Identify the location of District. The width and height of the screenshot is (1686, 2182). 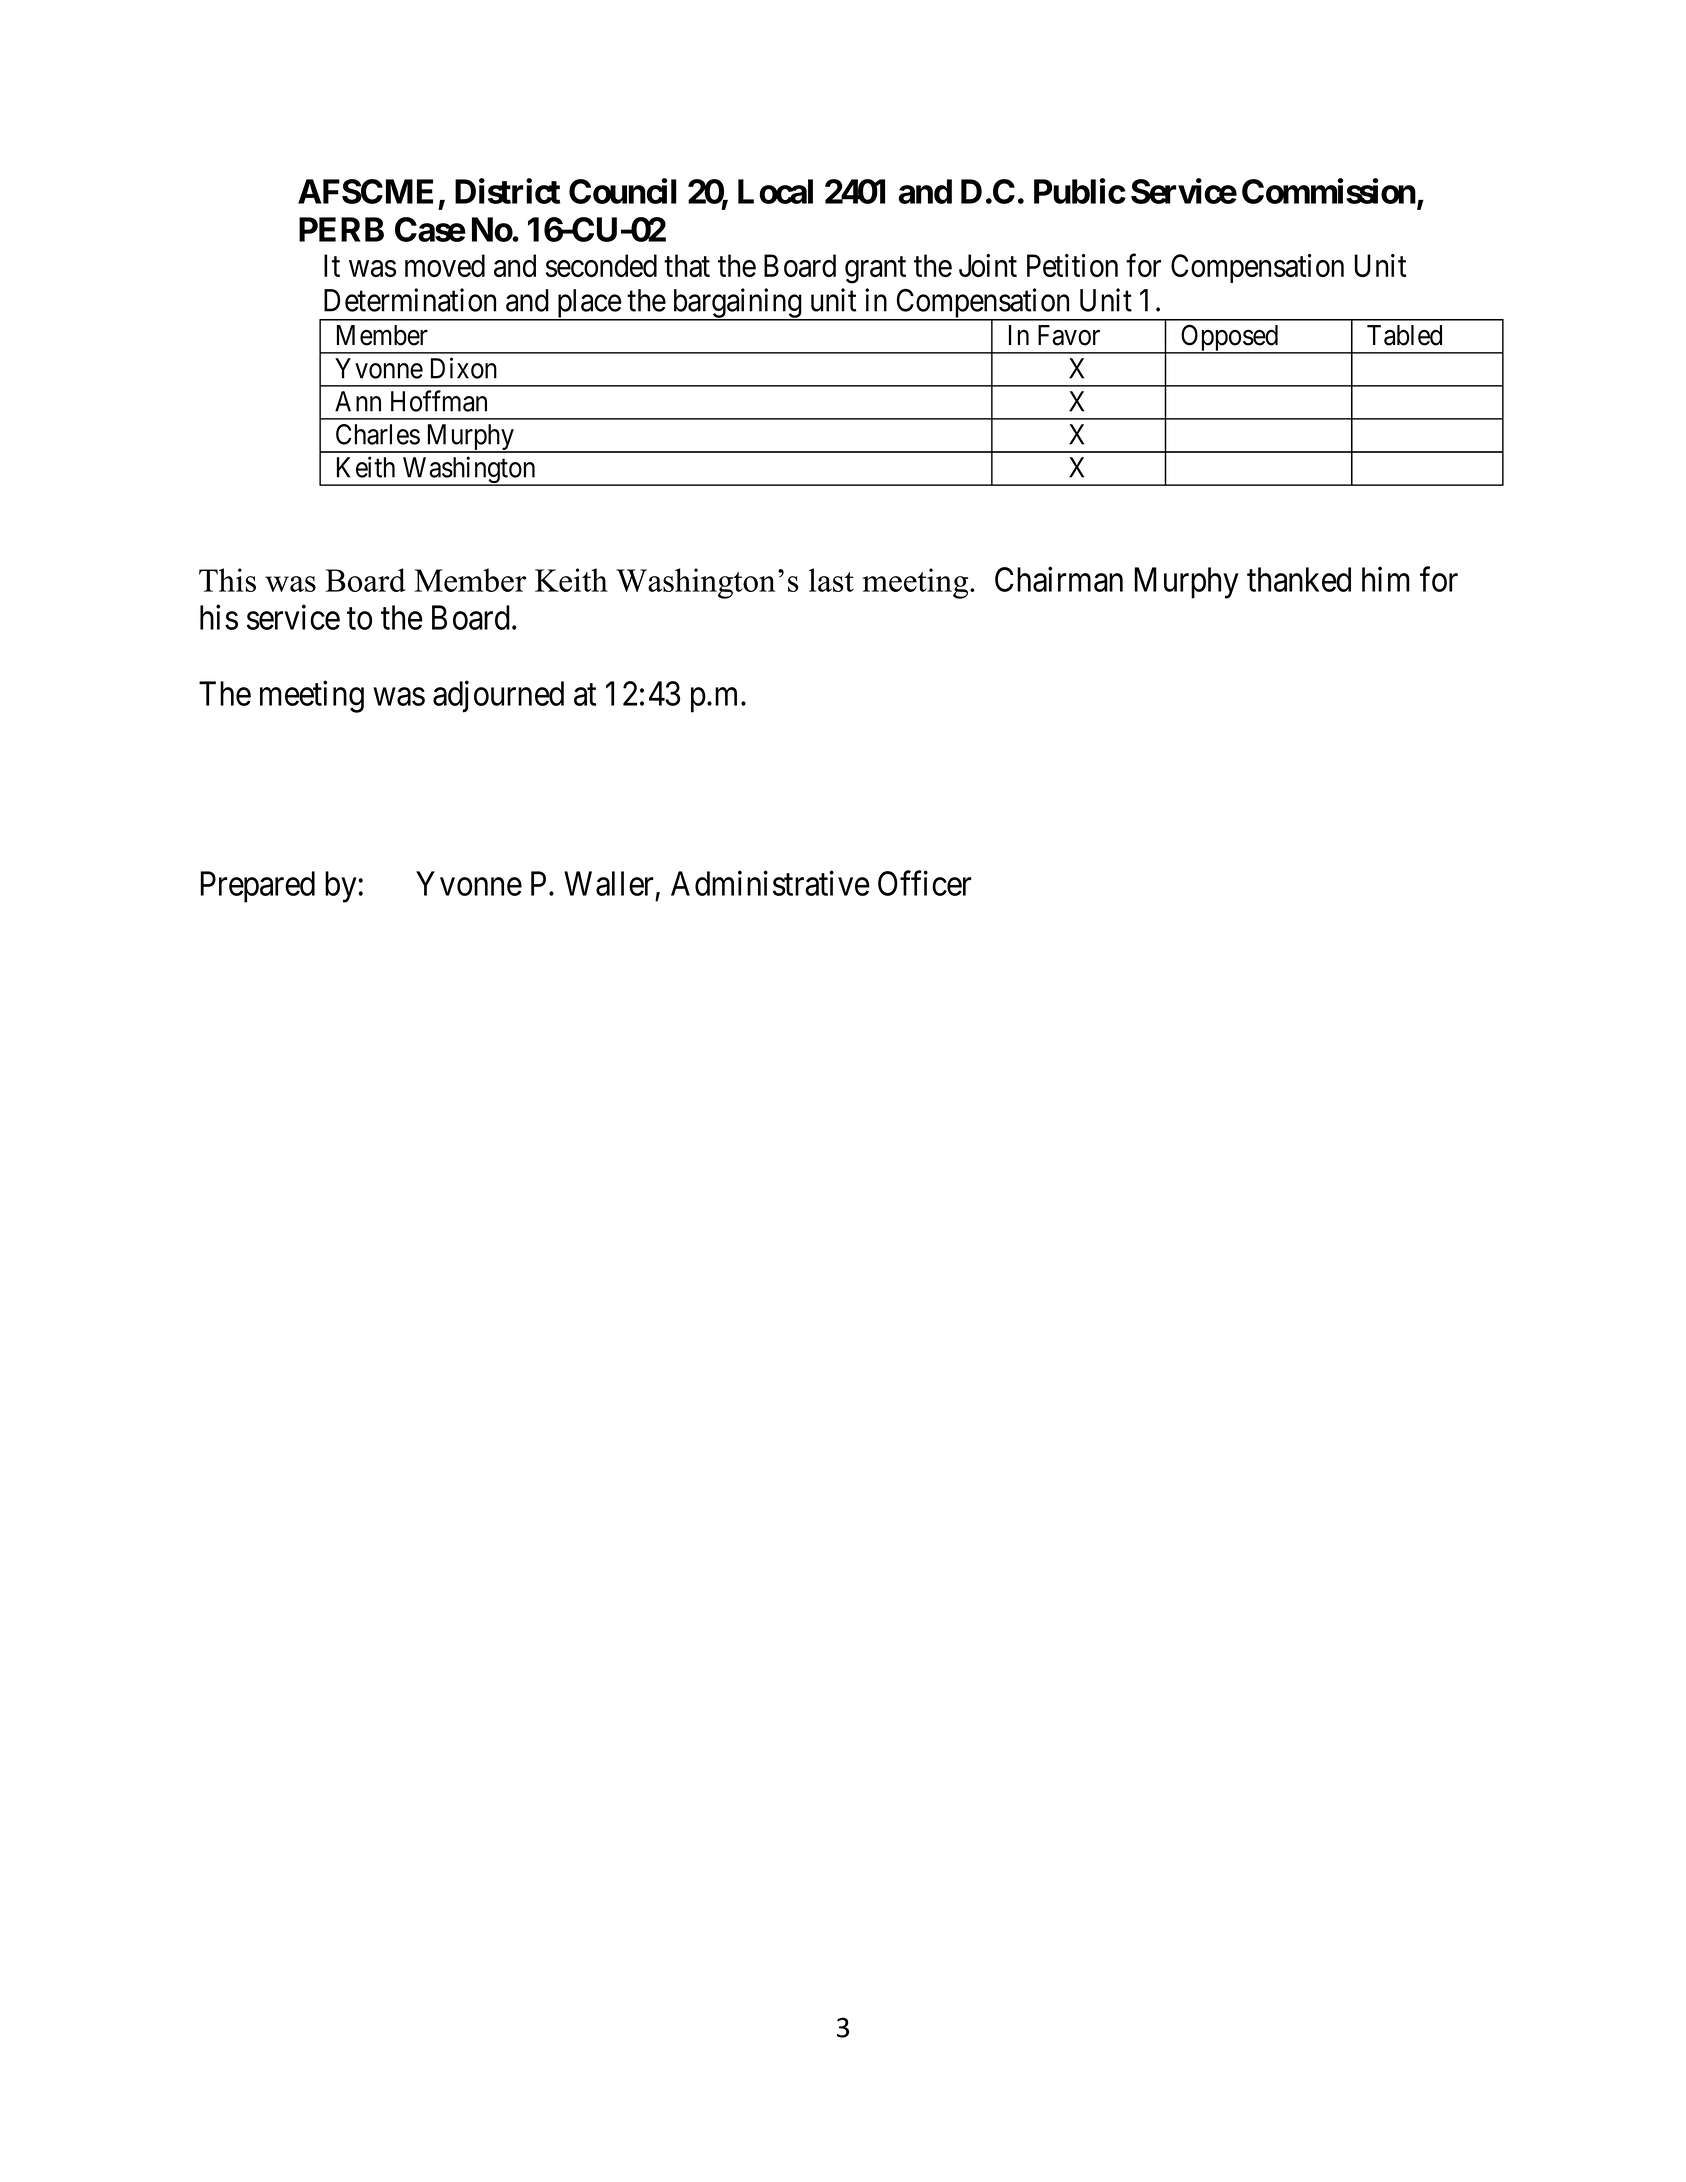
(507, 191).
